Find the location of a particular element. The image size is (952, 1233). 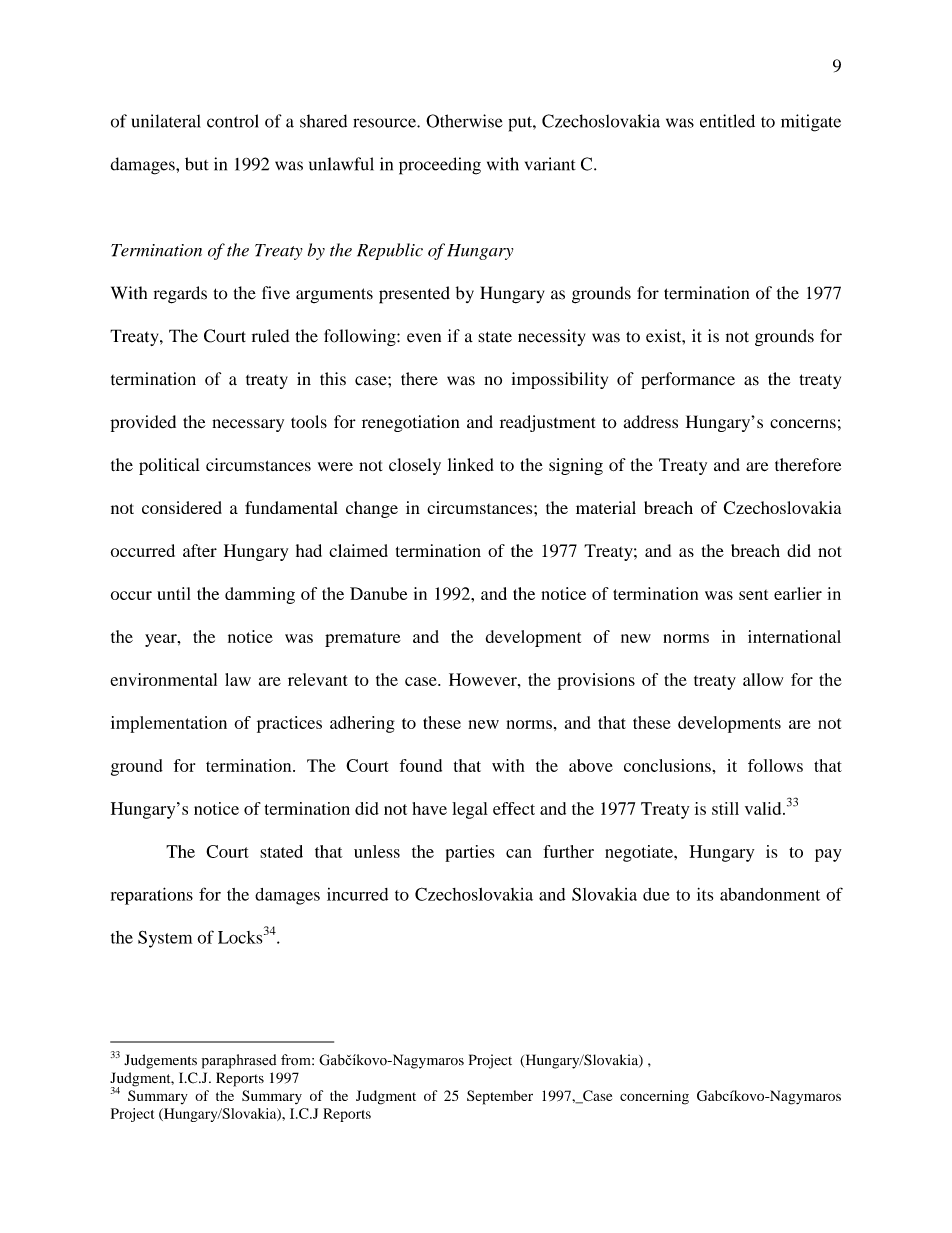

September is located at coordinates (500, 1097).
